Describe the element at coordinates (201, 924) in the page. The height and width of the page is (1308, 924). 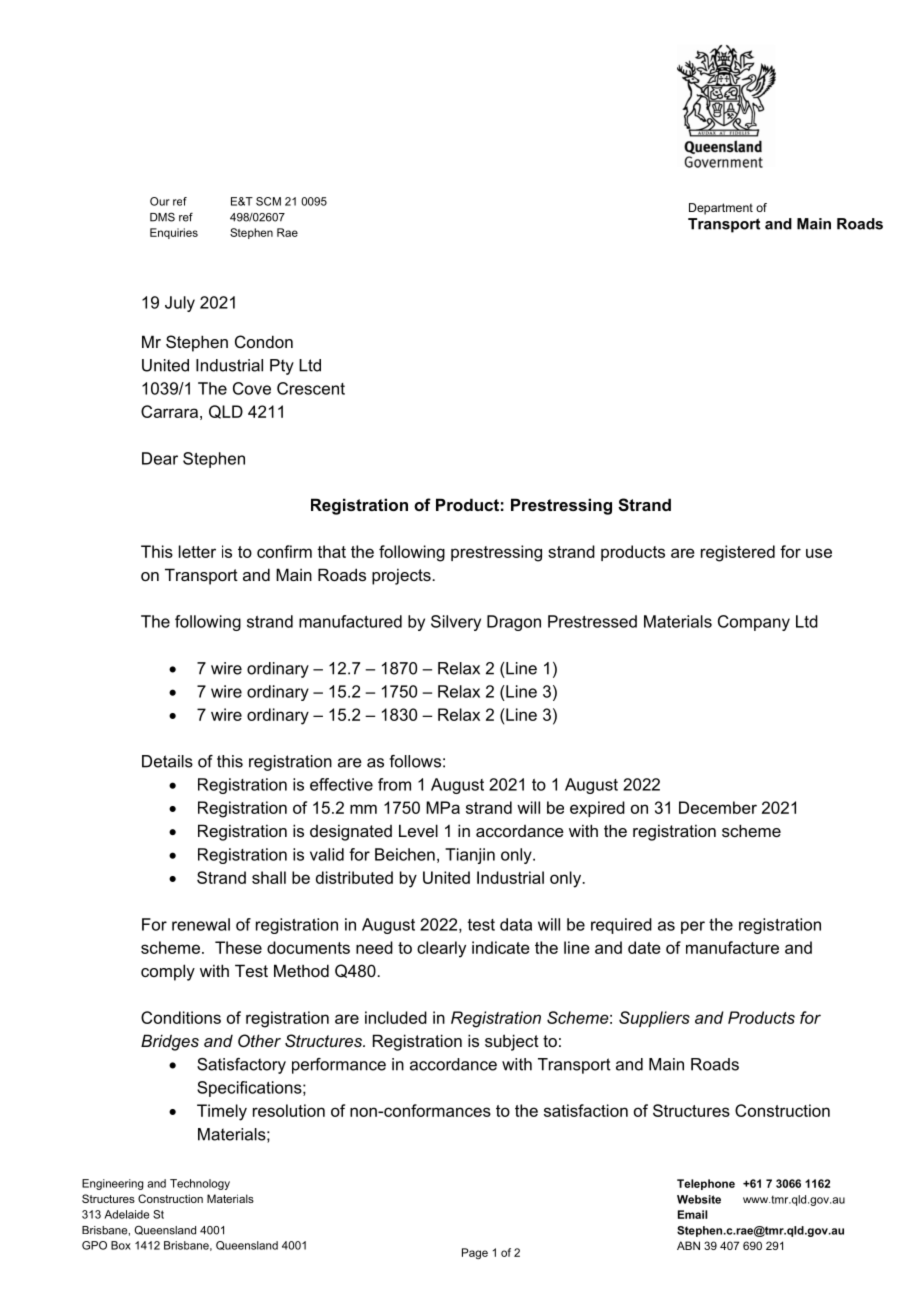
I see `renewal` at that location.
